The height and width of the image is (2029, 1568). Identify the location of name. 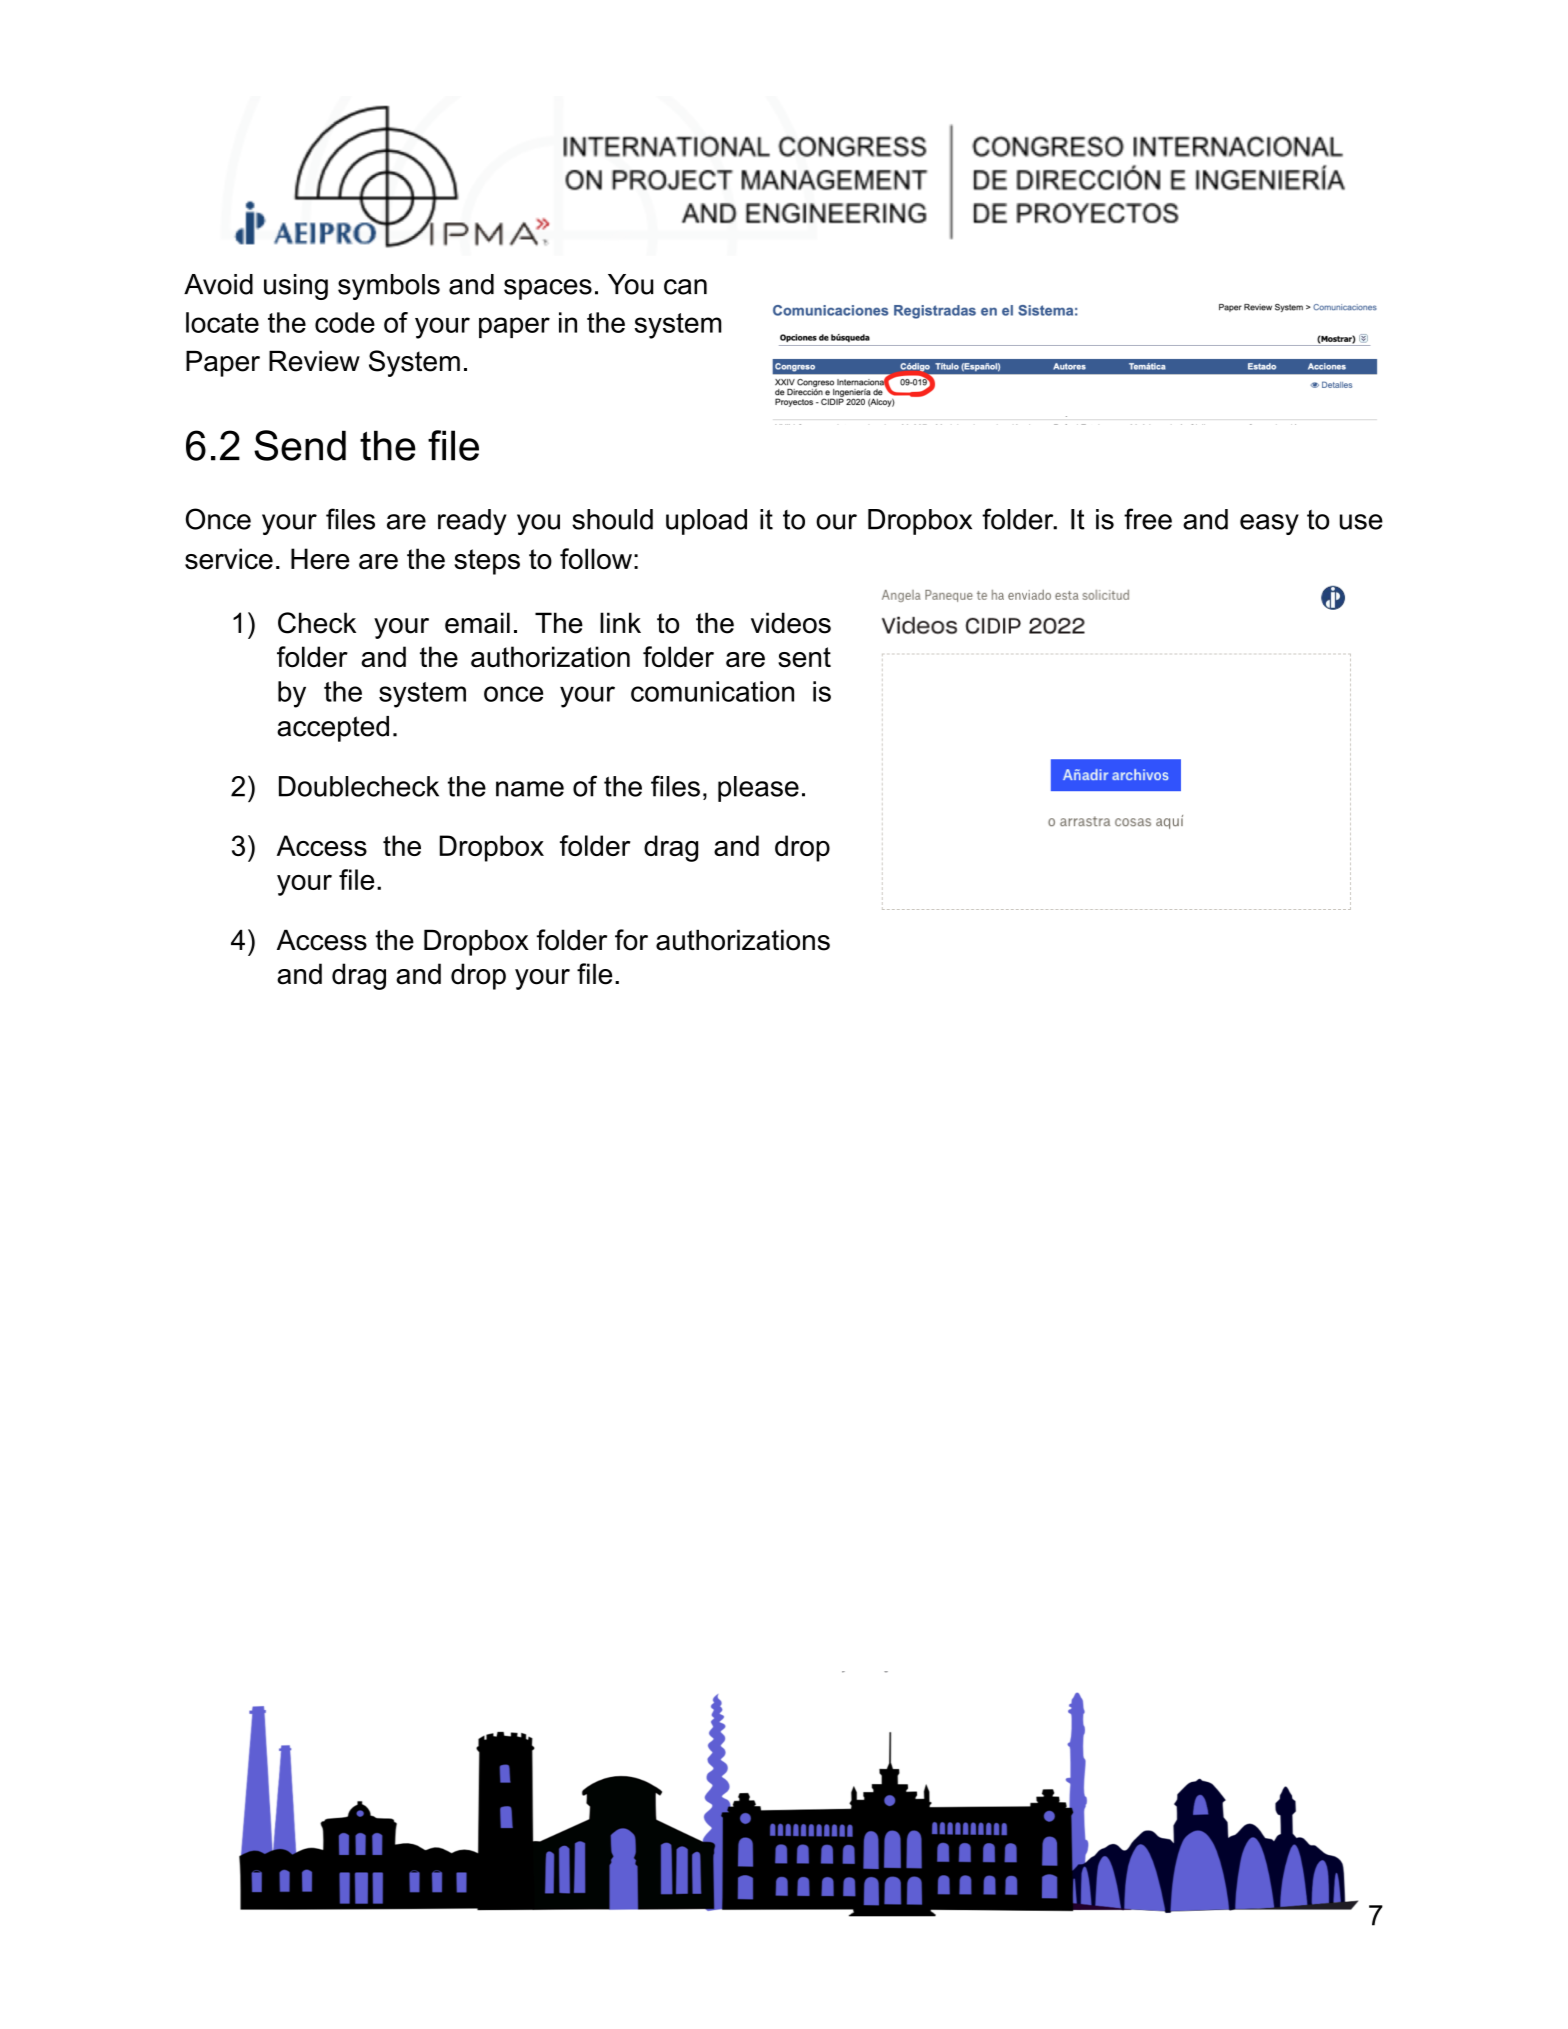
(530, 789).
